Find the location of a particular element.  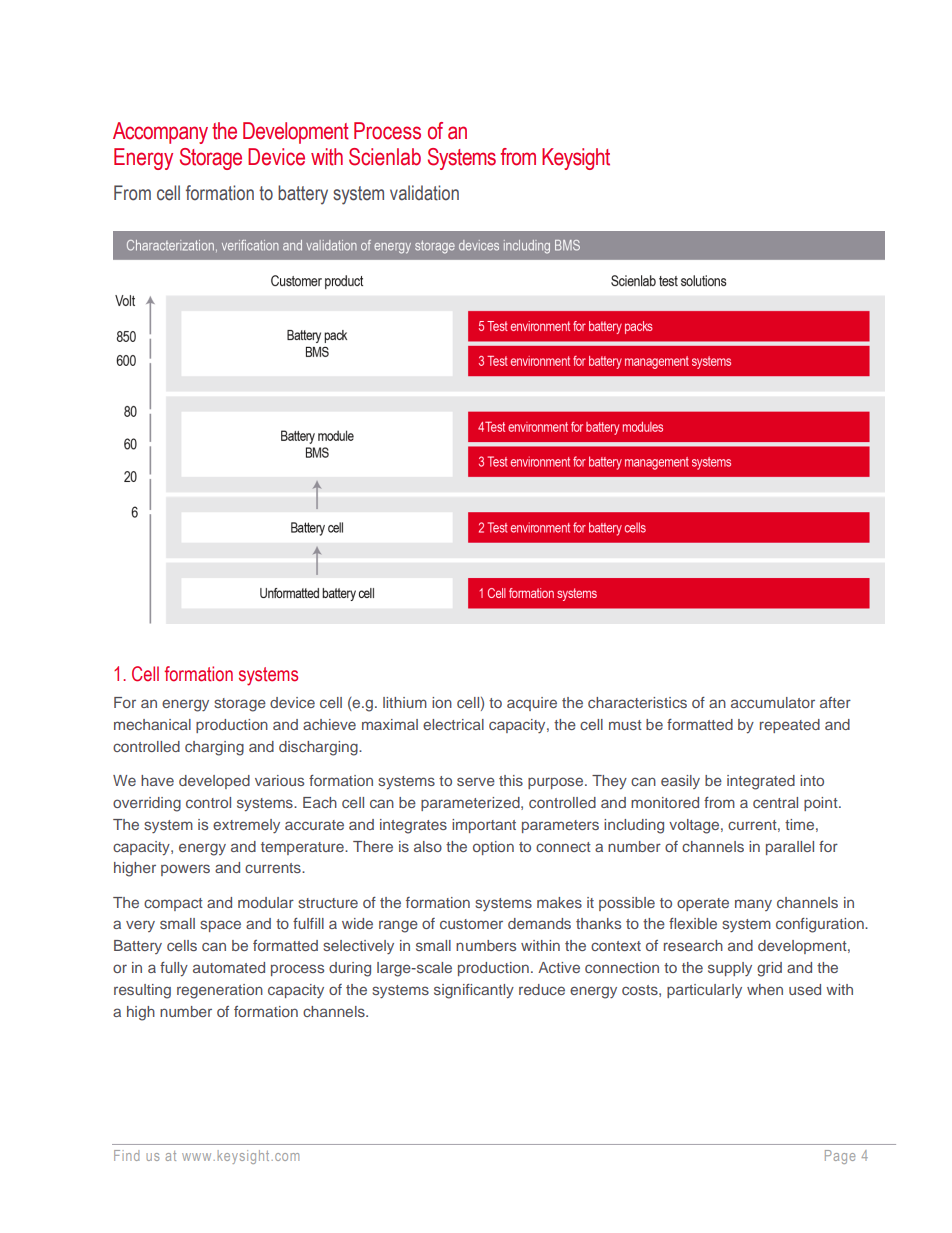

significantly is located at coordinates (474, 991).
